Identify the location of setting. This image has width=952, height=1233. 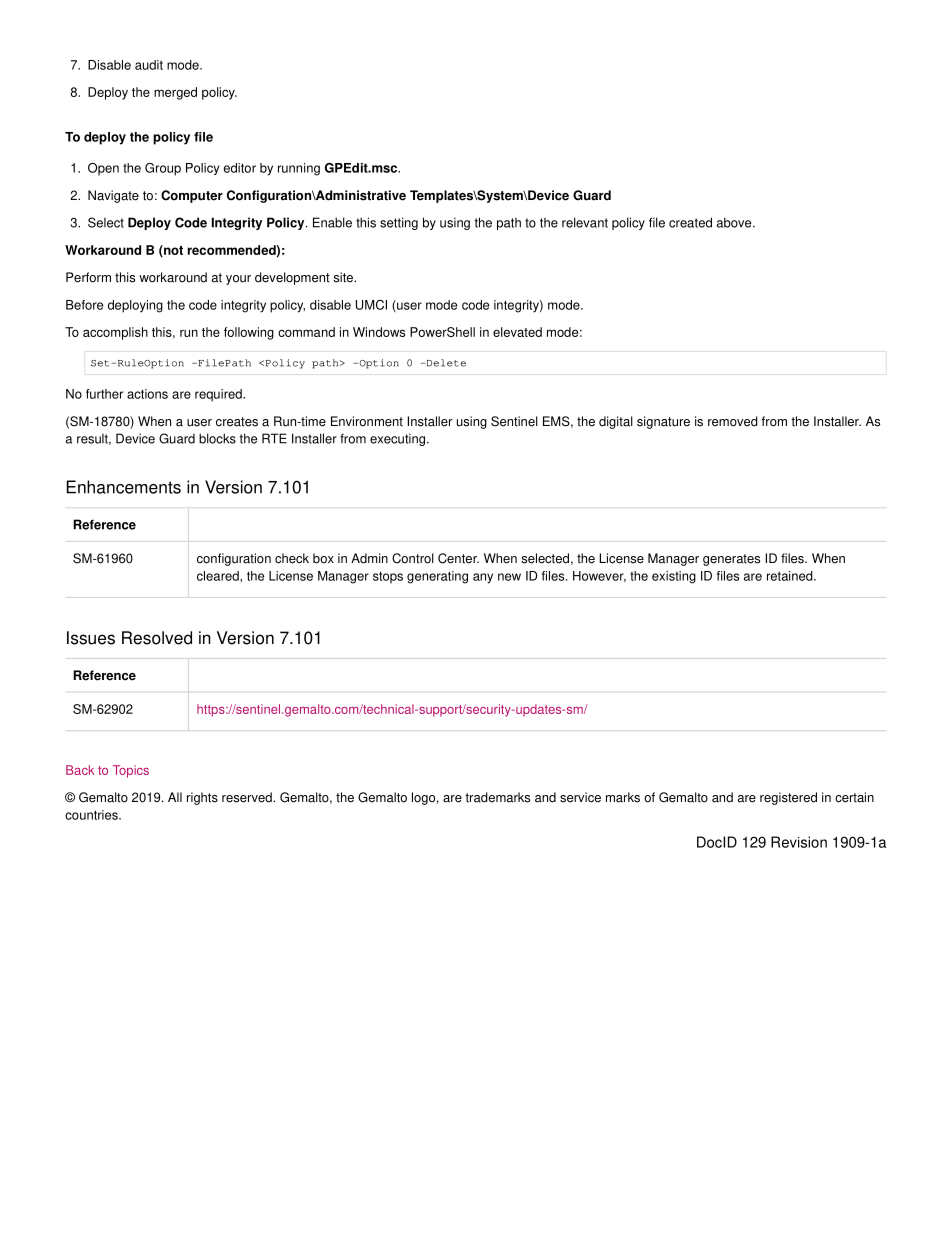
(399, 223).
